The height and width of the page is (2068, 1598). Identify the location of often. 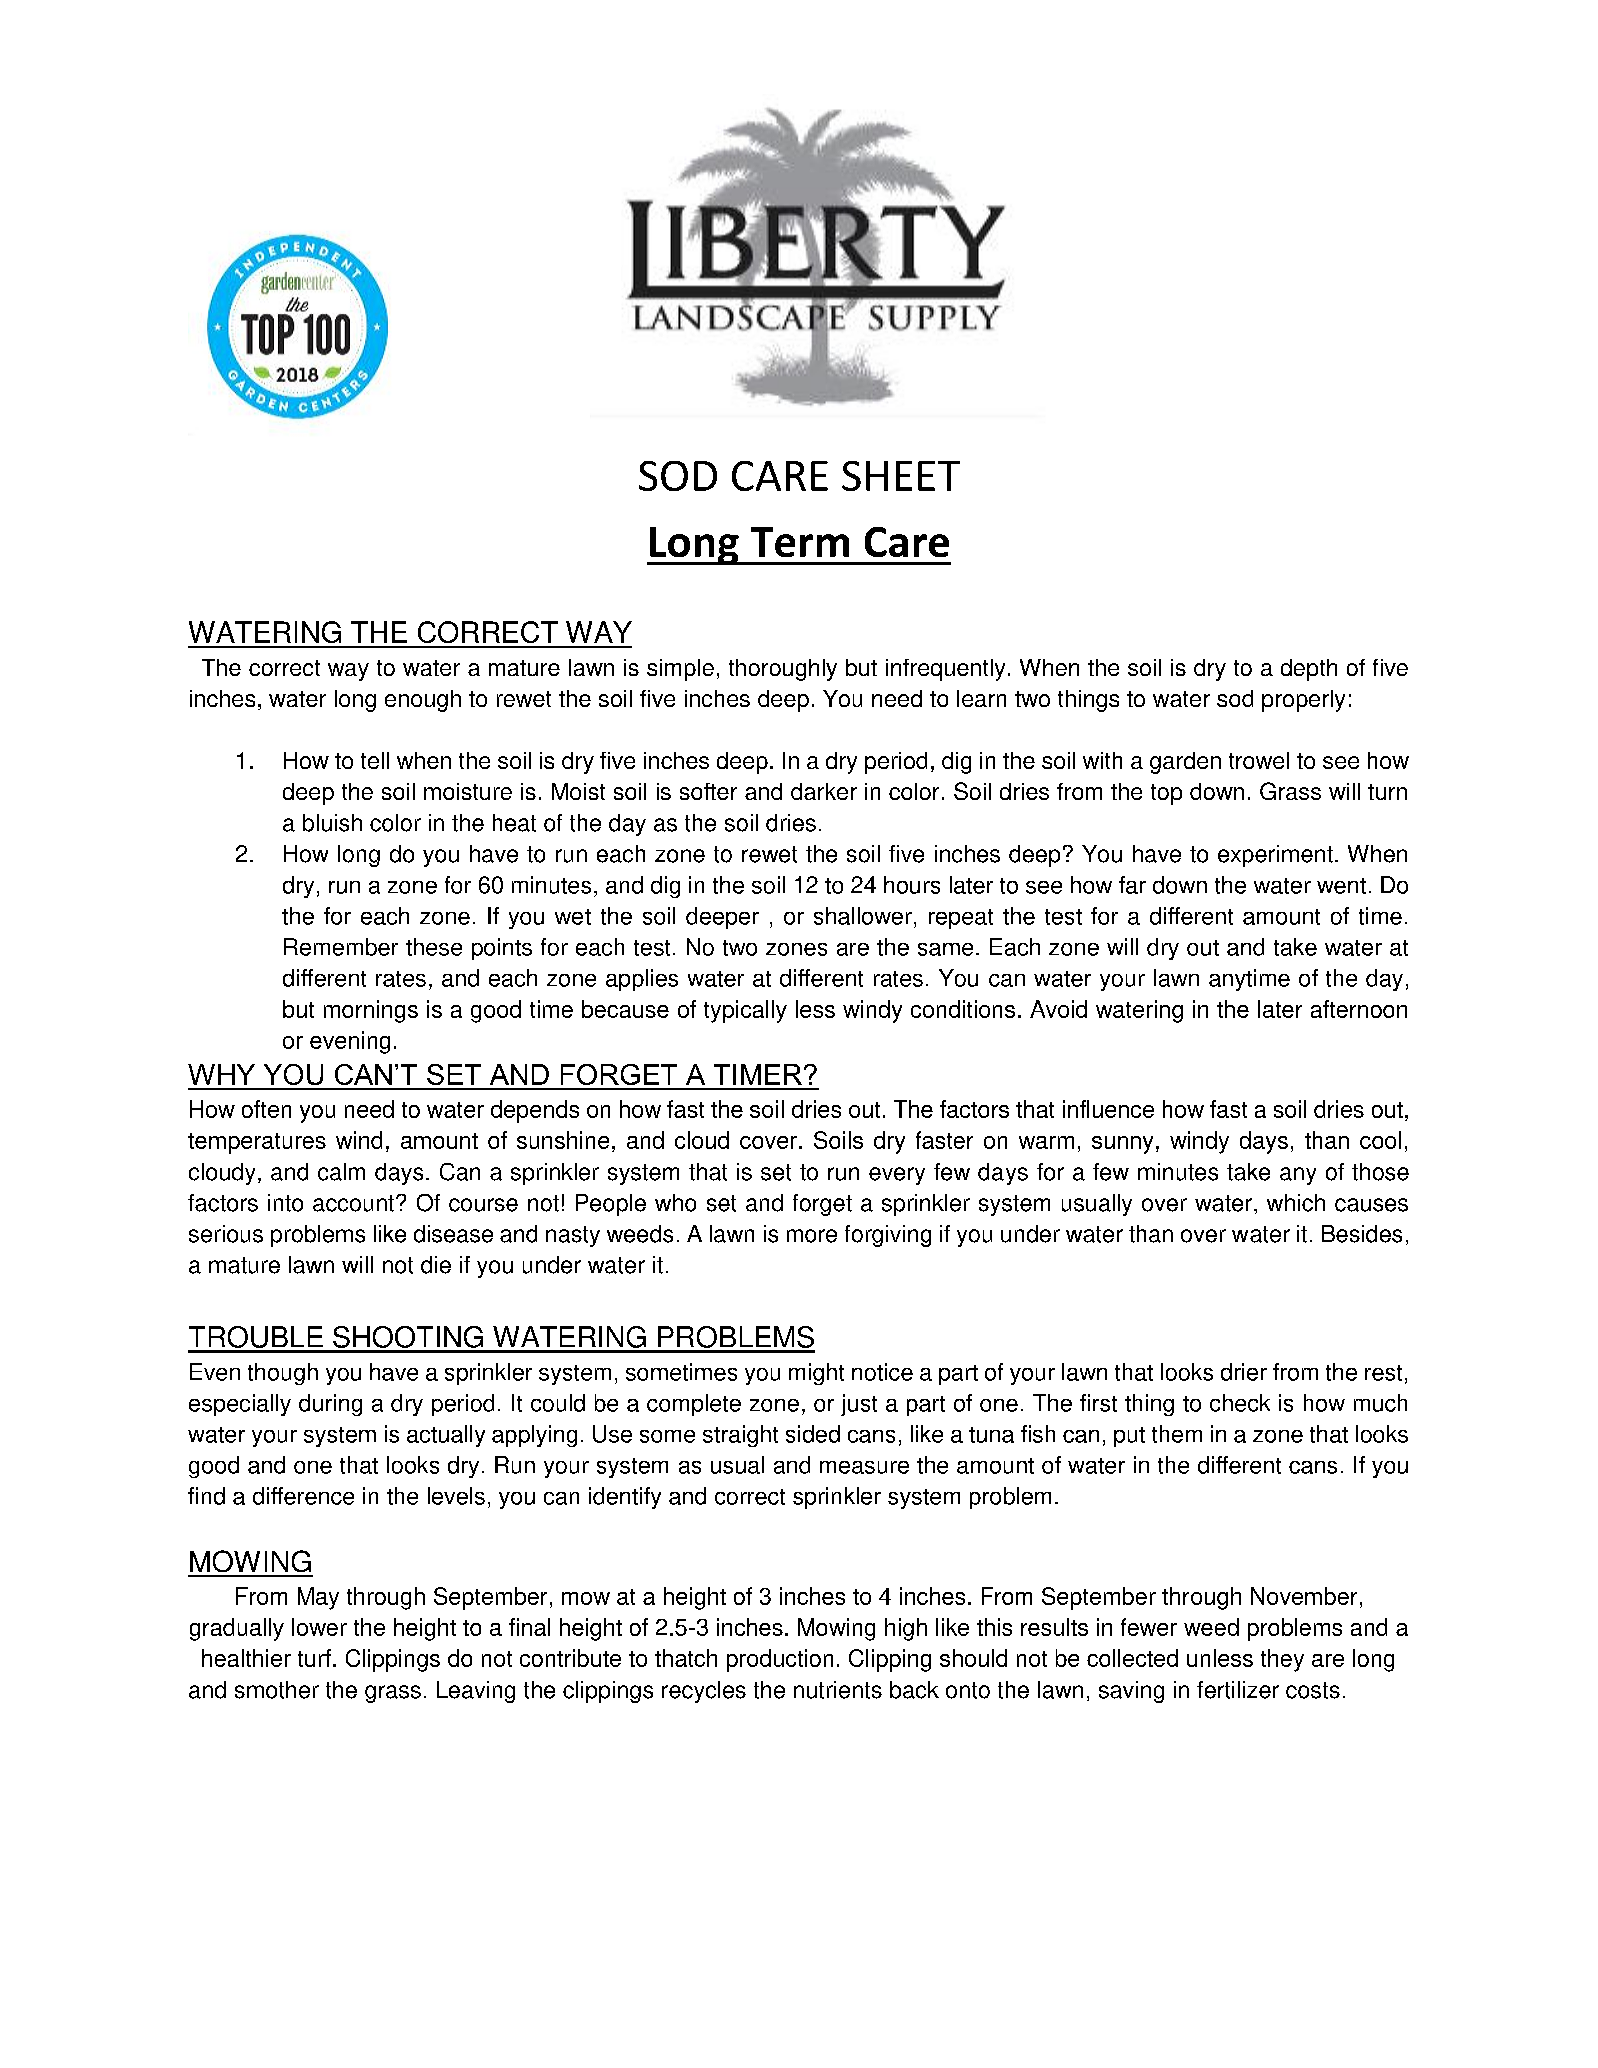
(266, 1109).
